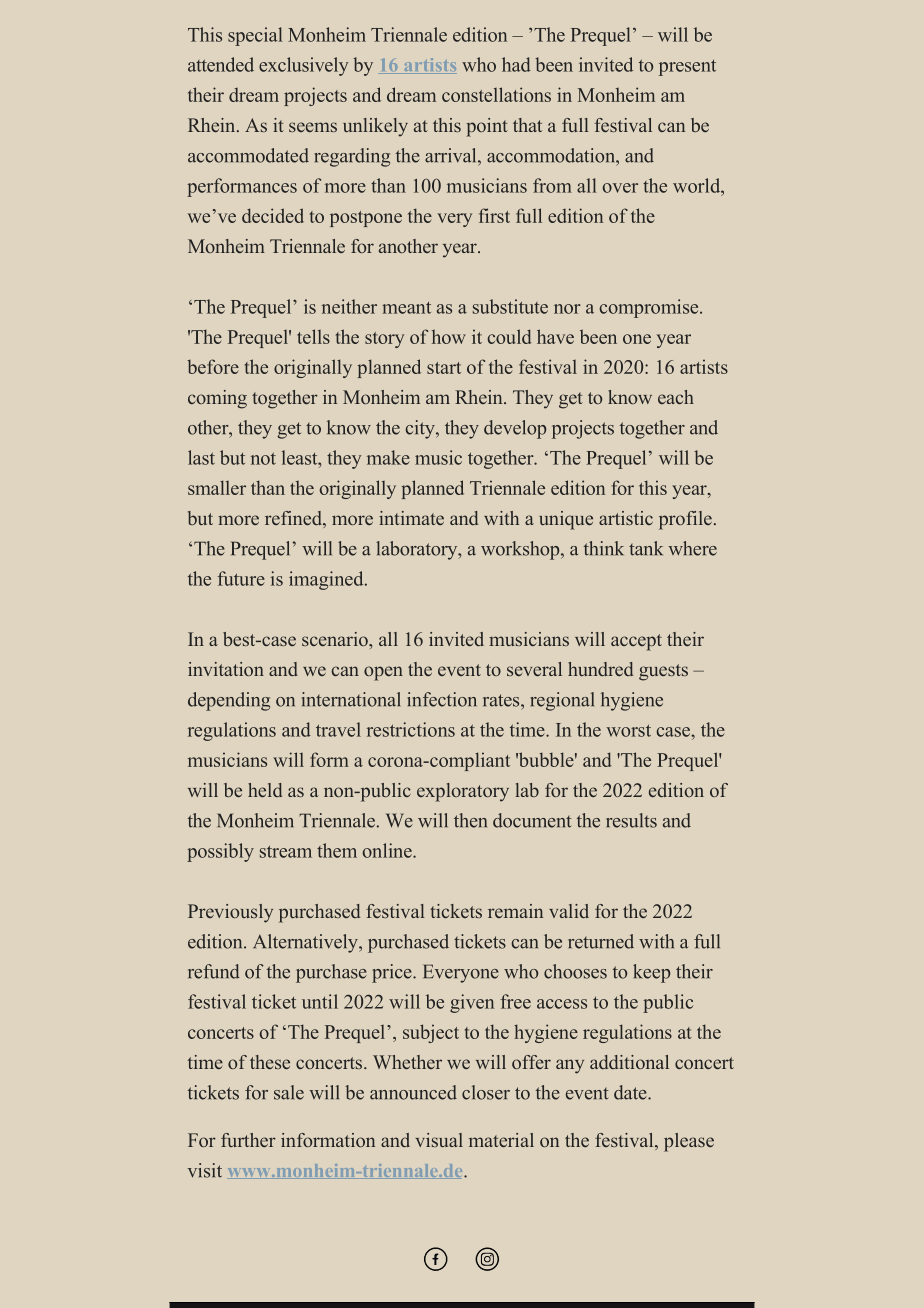 The width and height of the screenshot is (924, 1308). Describe the element at coordinates (496, 94) in the screenshot. I see `constellations` at that location.
